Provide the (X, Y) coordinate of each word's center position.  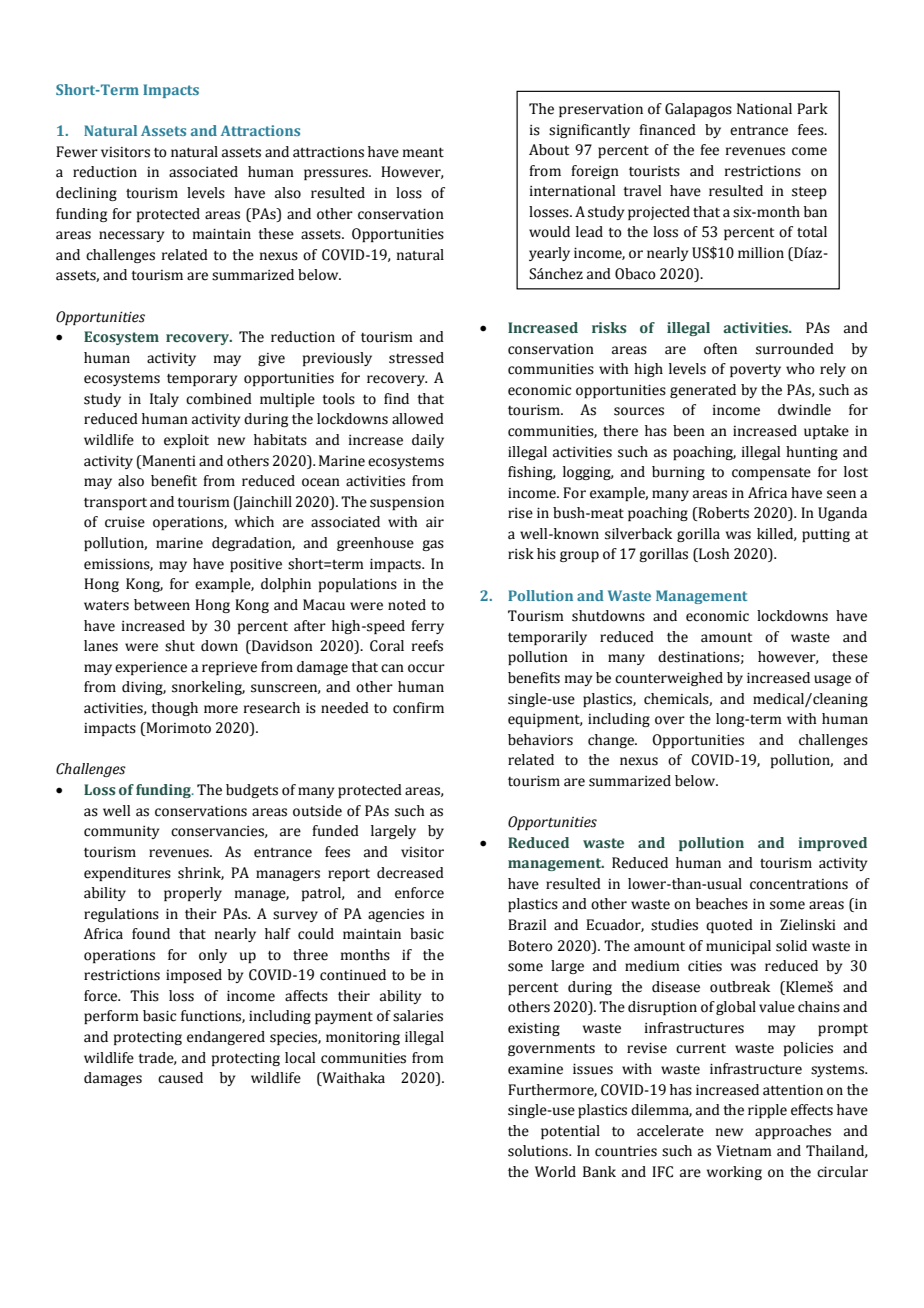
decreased (410, 873)
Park (812, 109)
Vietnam (744, 1151)
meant (423, 152)
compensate (771, 473)
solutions (539, 1151)
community (121, 832)
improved (832, 844)
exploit (186, 441)
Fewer (77, 152)
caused (180, 1078)
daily (428, 441)
